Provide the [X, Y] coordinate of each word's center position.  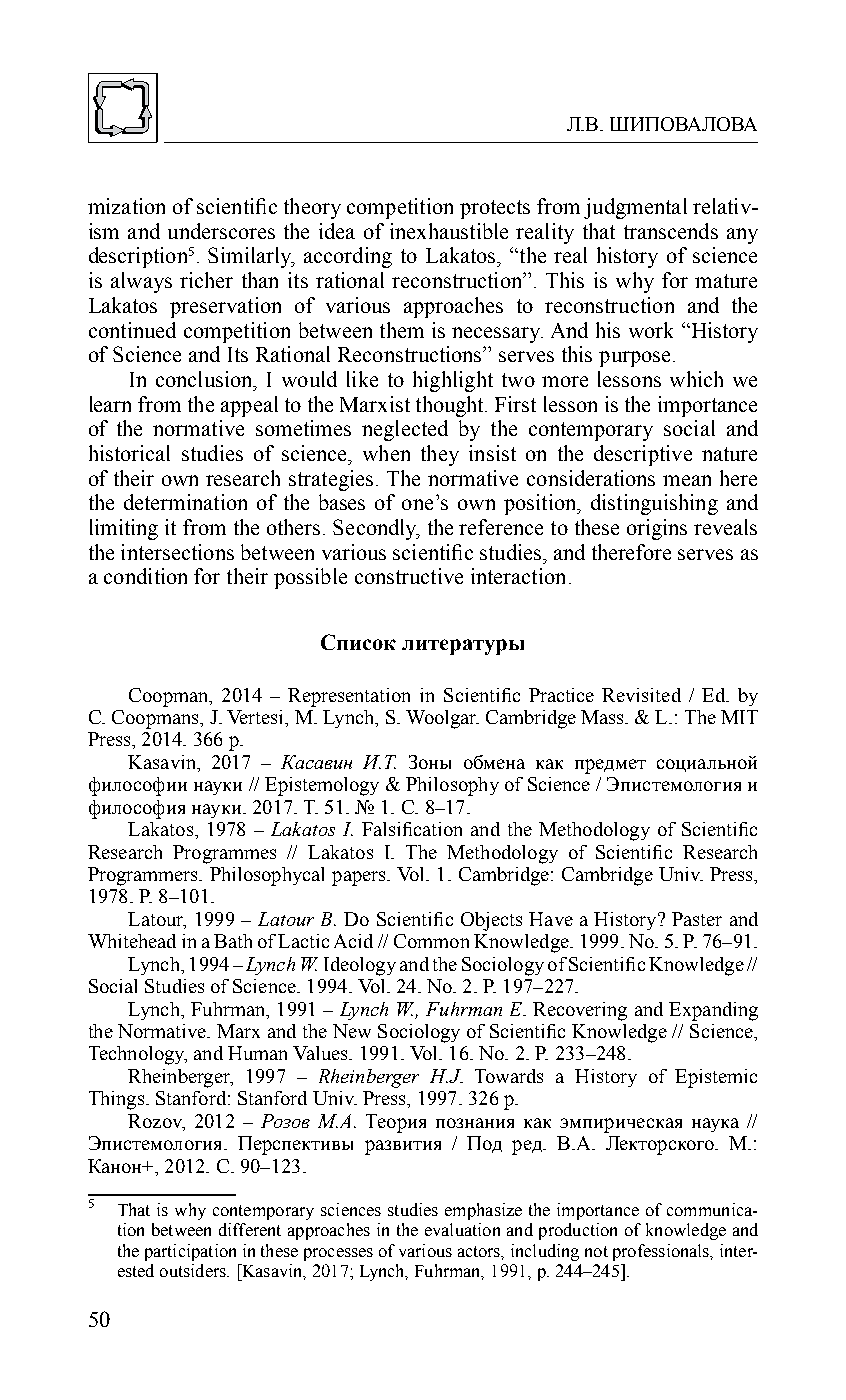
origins [657, 529]
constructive [409, 576]
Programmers [144, 876]
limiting [124, 529]
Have [551, 919]
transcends [671, 231]
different [250, 1229]
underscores [221, 231]
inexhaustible [449, 231]
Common [431, 941]
